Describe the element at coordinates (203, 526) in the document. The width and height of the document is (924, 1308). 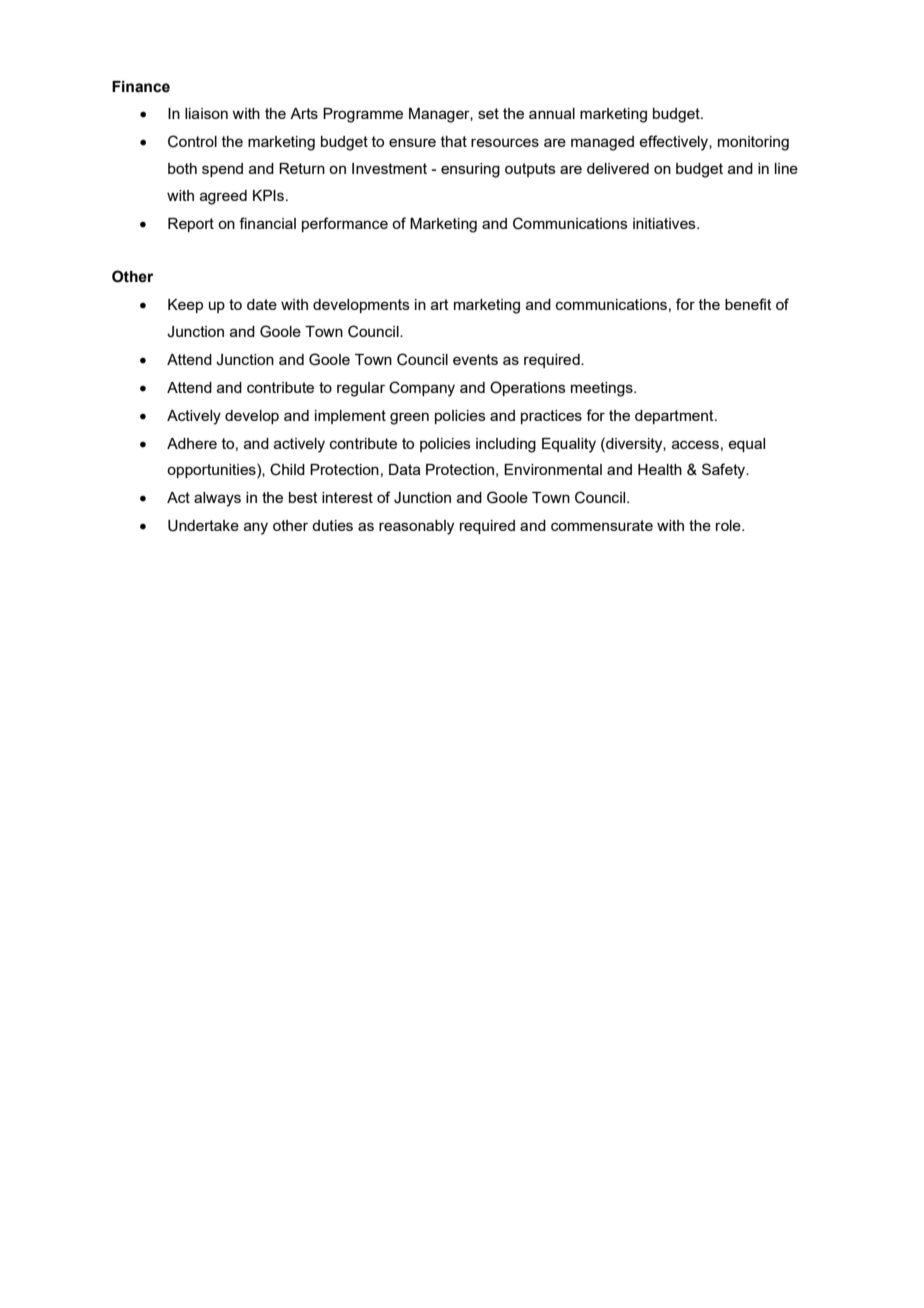
I see `Undertake` at that location.
